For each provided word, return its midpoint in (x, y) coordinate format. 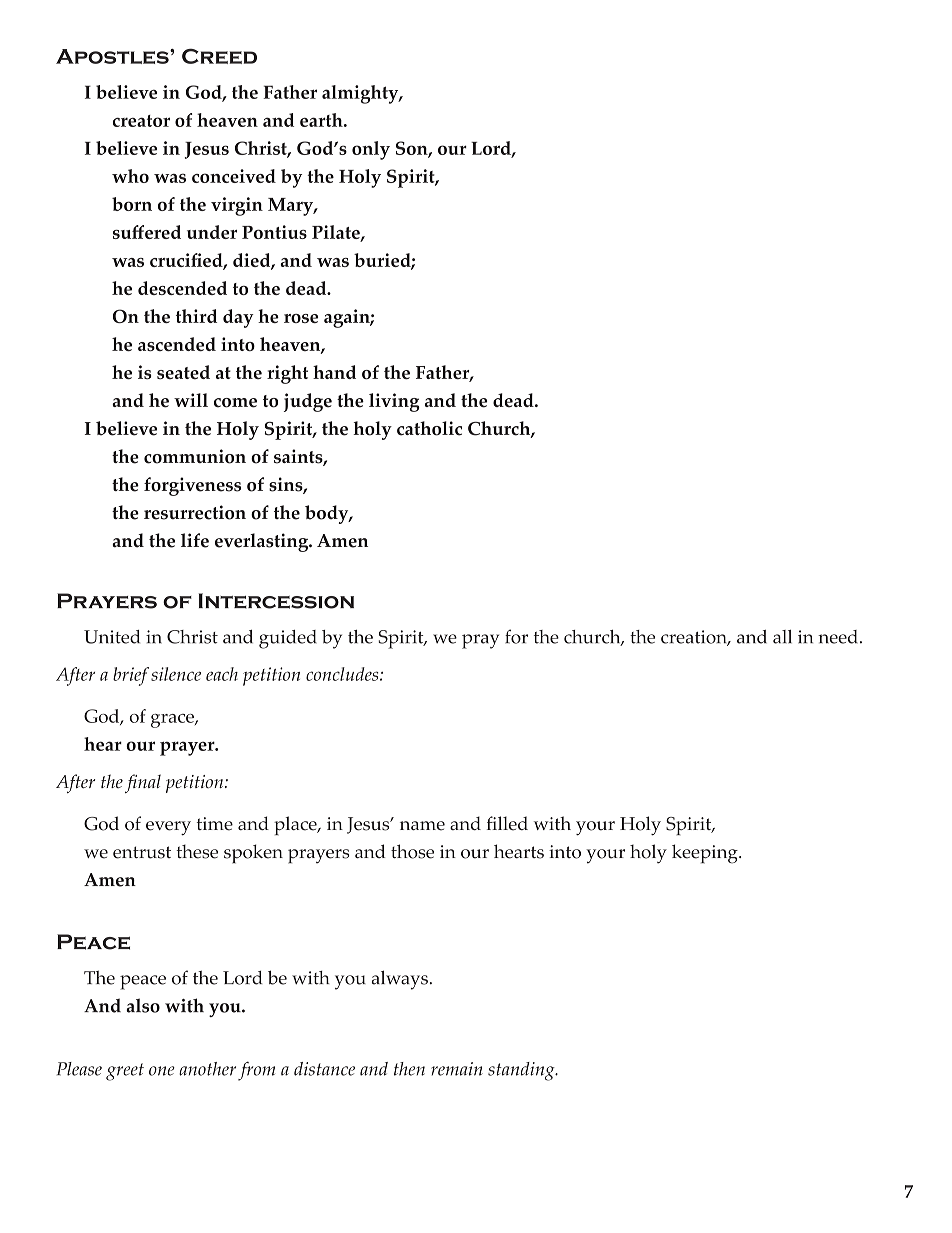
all (782, 637)
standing (522, 1071)
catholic (429, 428)
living (394, 402)
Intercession (276, 601)
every (168, 828)
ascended (177, 344)
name (422, 826)
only (371, 150)
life (195, 540)
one (162, 1071)
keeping (706, 854)
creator (141, 121)
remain (457, 1069)
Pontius (274, 232)
